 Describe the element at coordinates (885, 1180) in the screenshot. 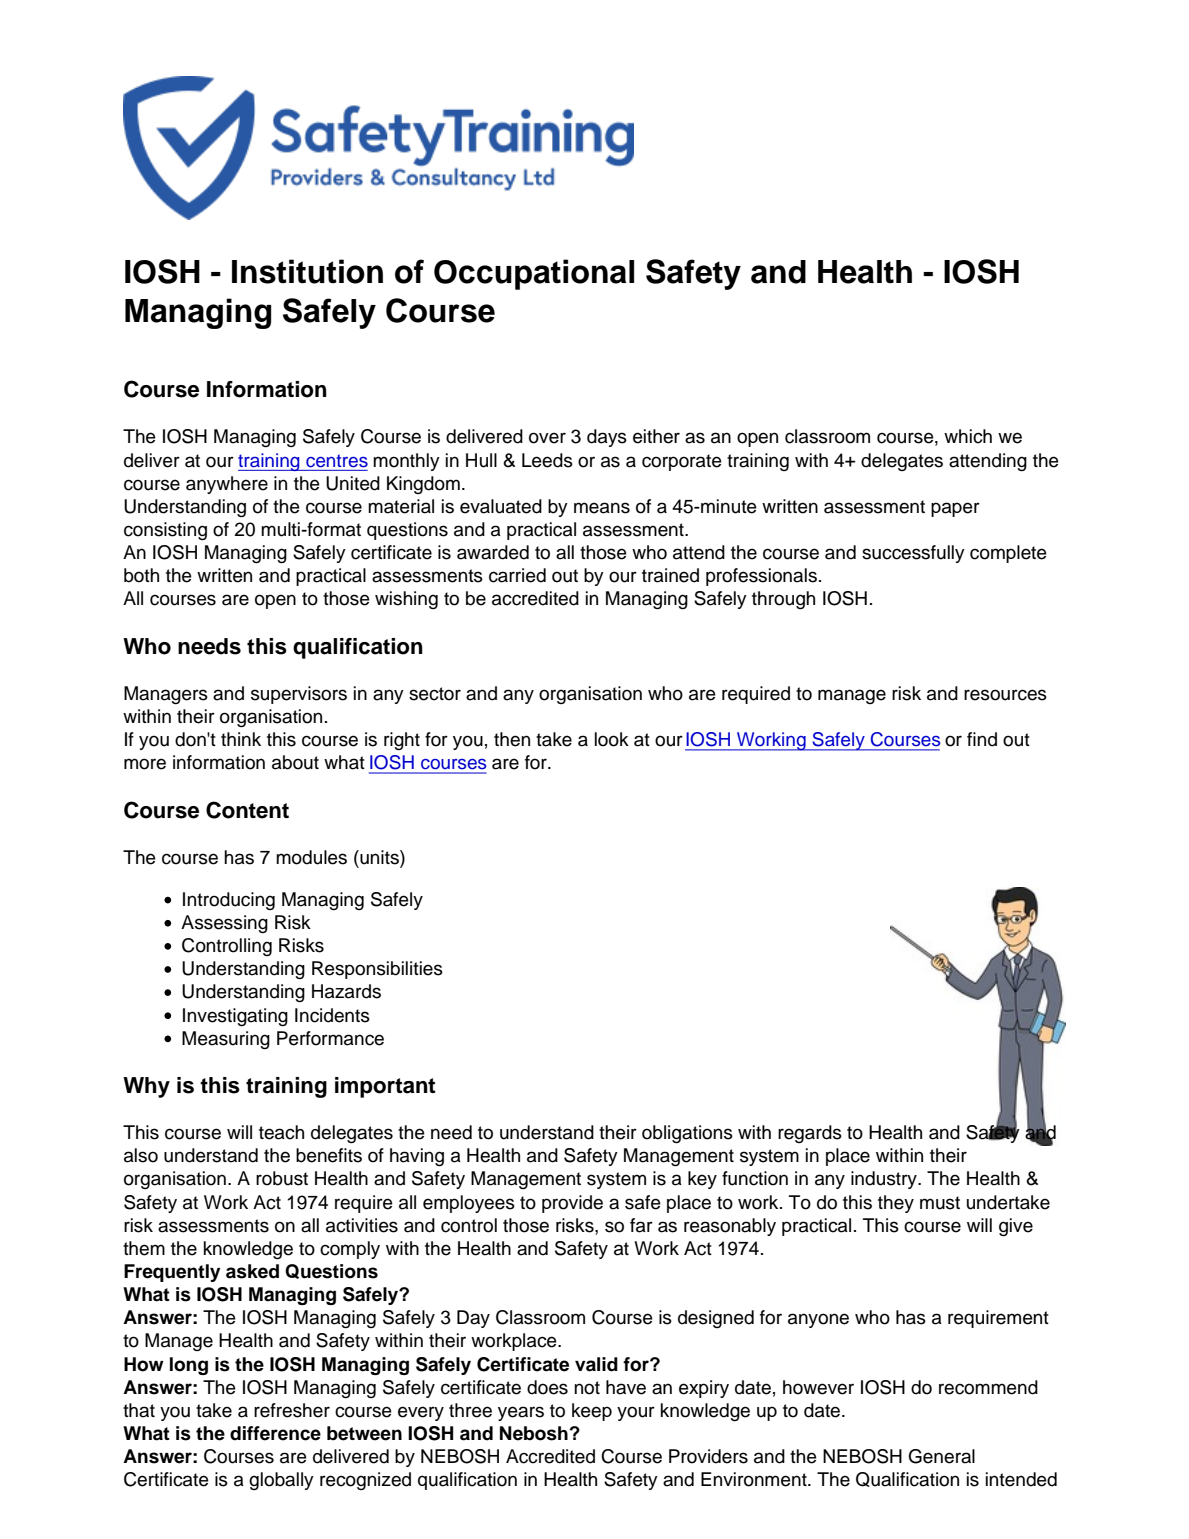

I see `industry` at that location.
